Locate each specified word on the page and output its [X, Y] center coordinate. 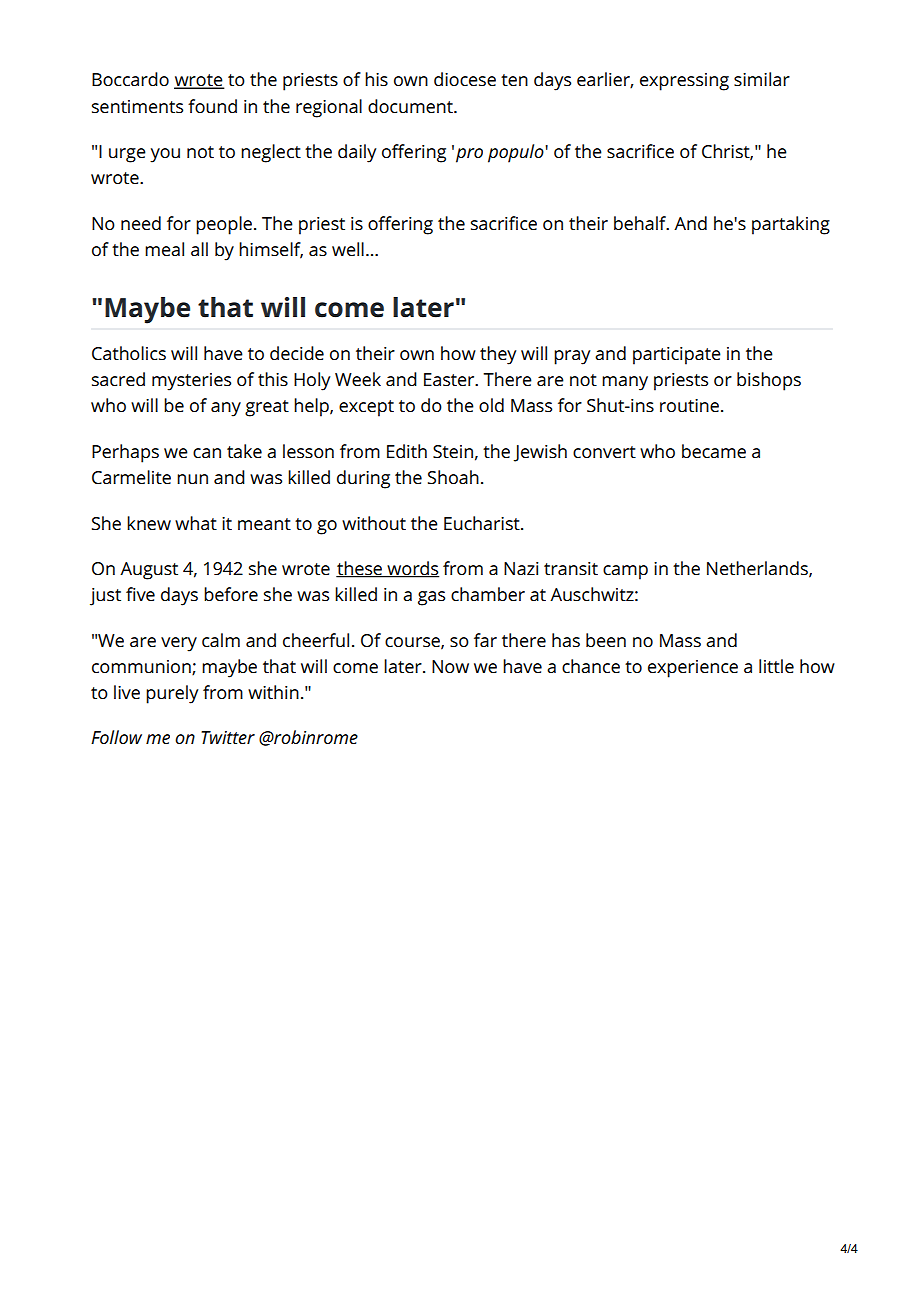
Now [450, 666]
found [212, 106]
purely [172, 694]
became [714, 451]
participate [677, 356]
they [498, 355]
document [411, 106]
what [196, 523]
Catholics [129, 353]
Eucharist [483, 523]
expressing [684, 82]
